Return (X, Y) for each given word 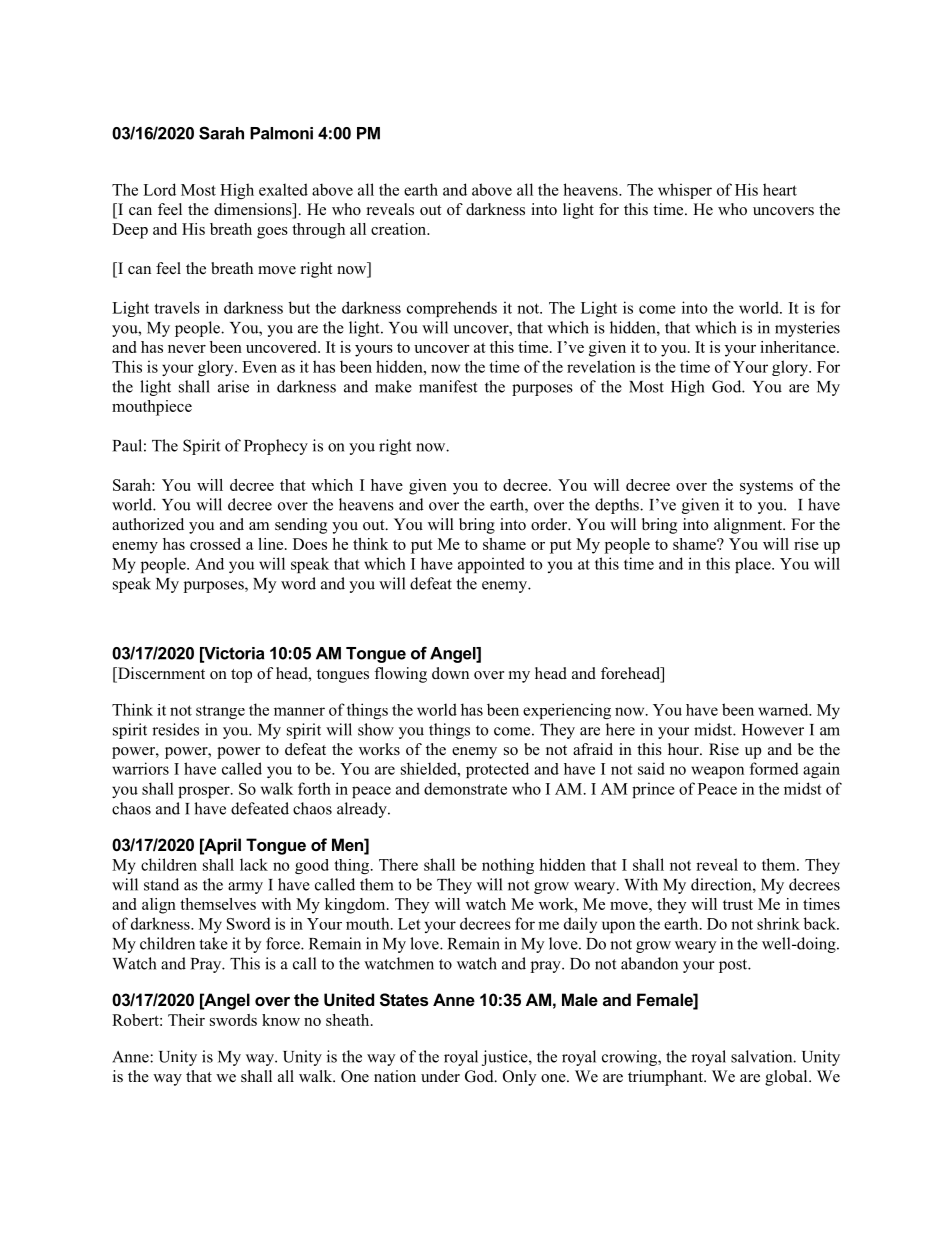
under (440, 1076)
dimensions (254, 210)
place (754, 565)
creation (400, 229)
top (241, 676)
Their (186, 1020)
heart (780, 189)
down (450, 673)
